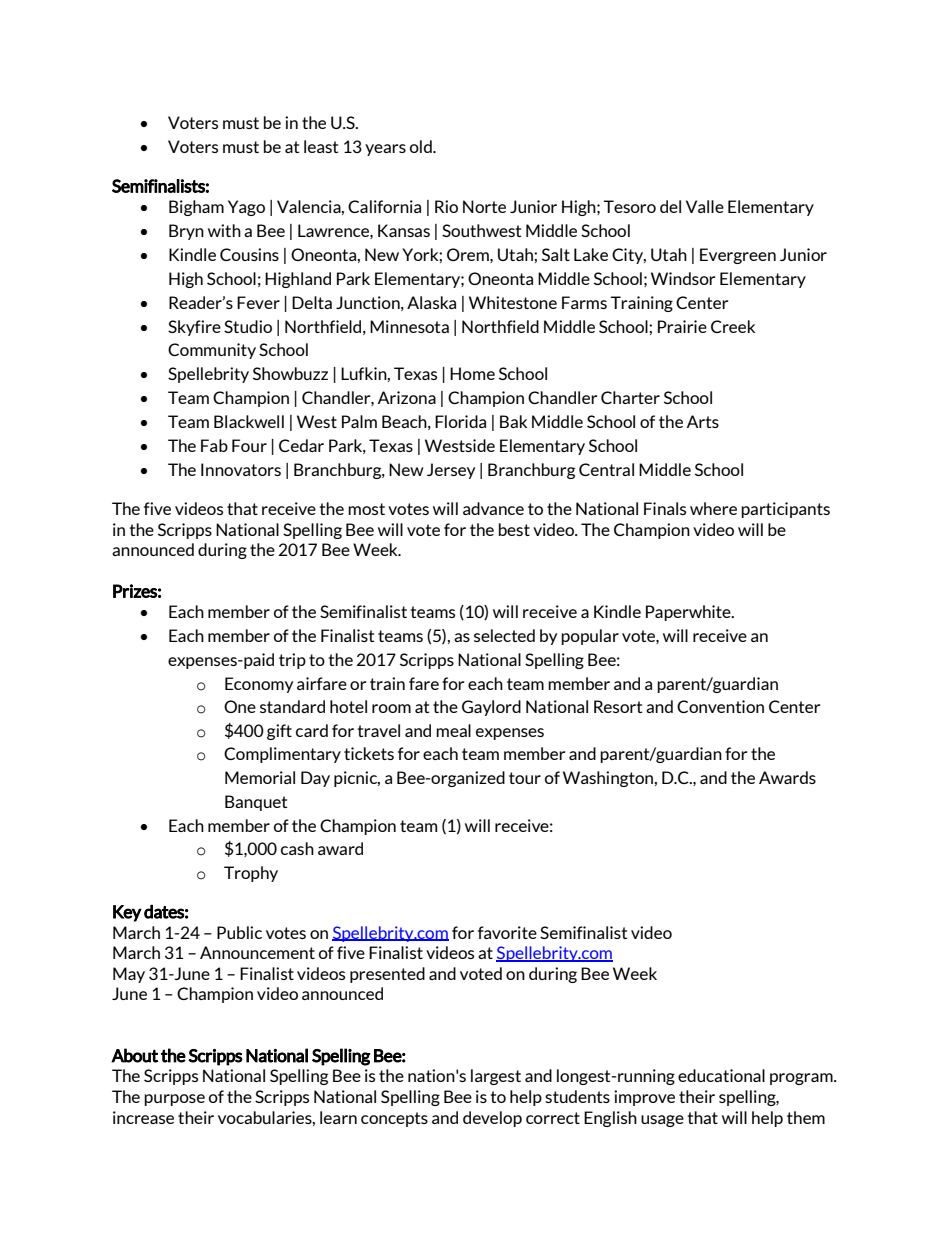  Describe the element at coordinates (720, 706) in the image. I see `Convention` at that location.
